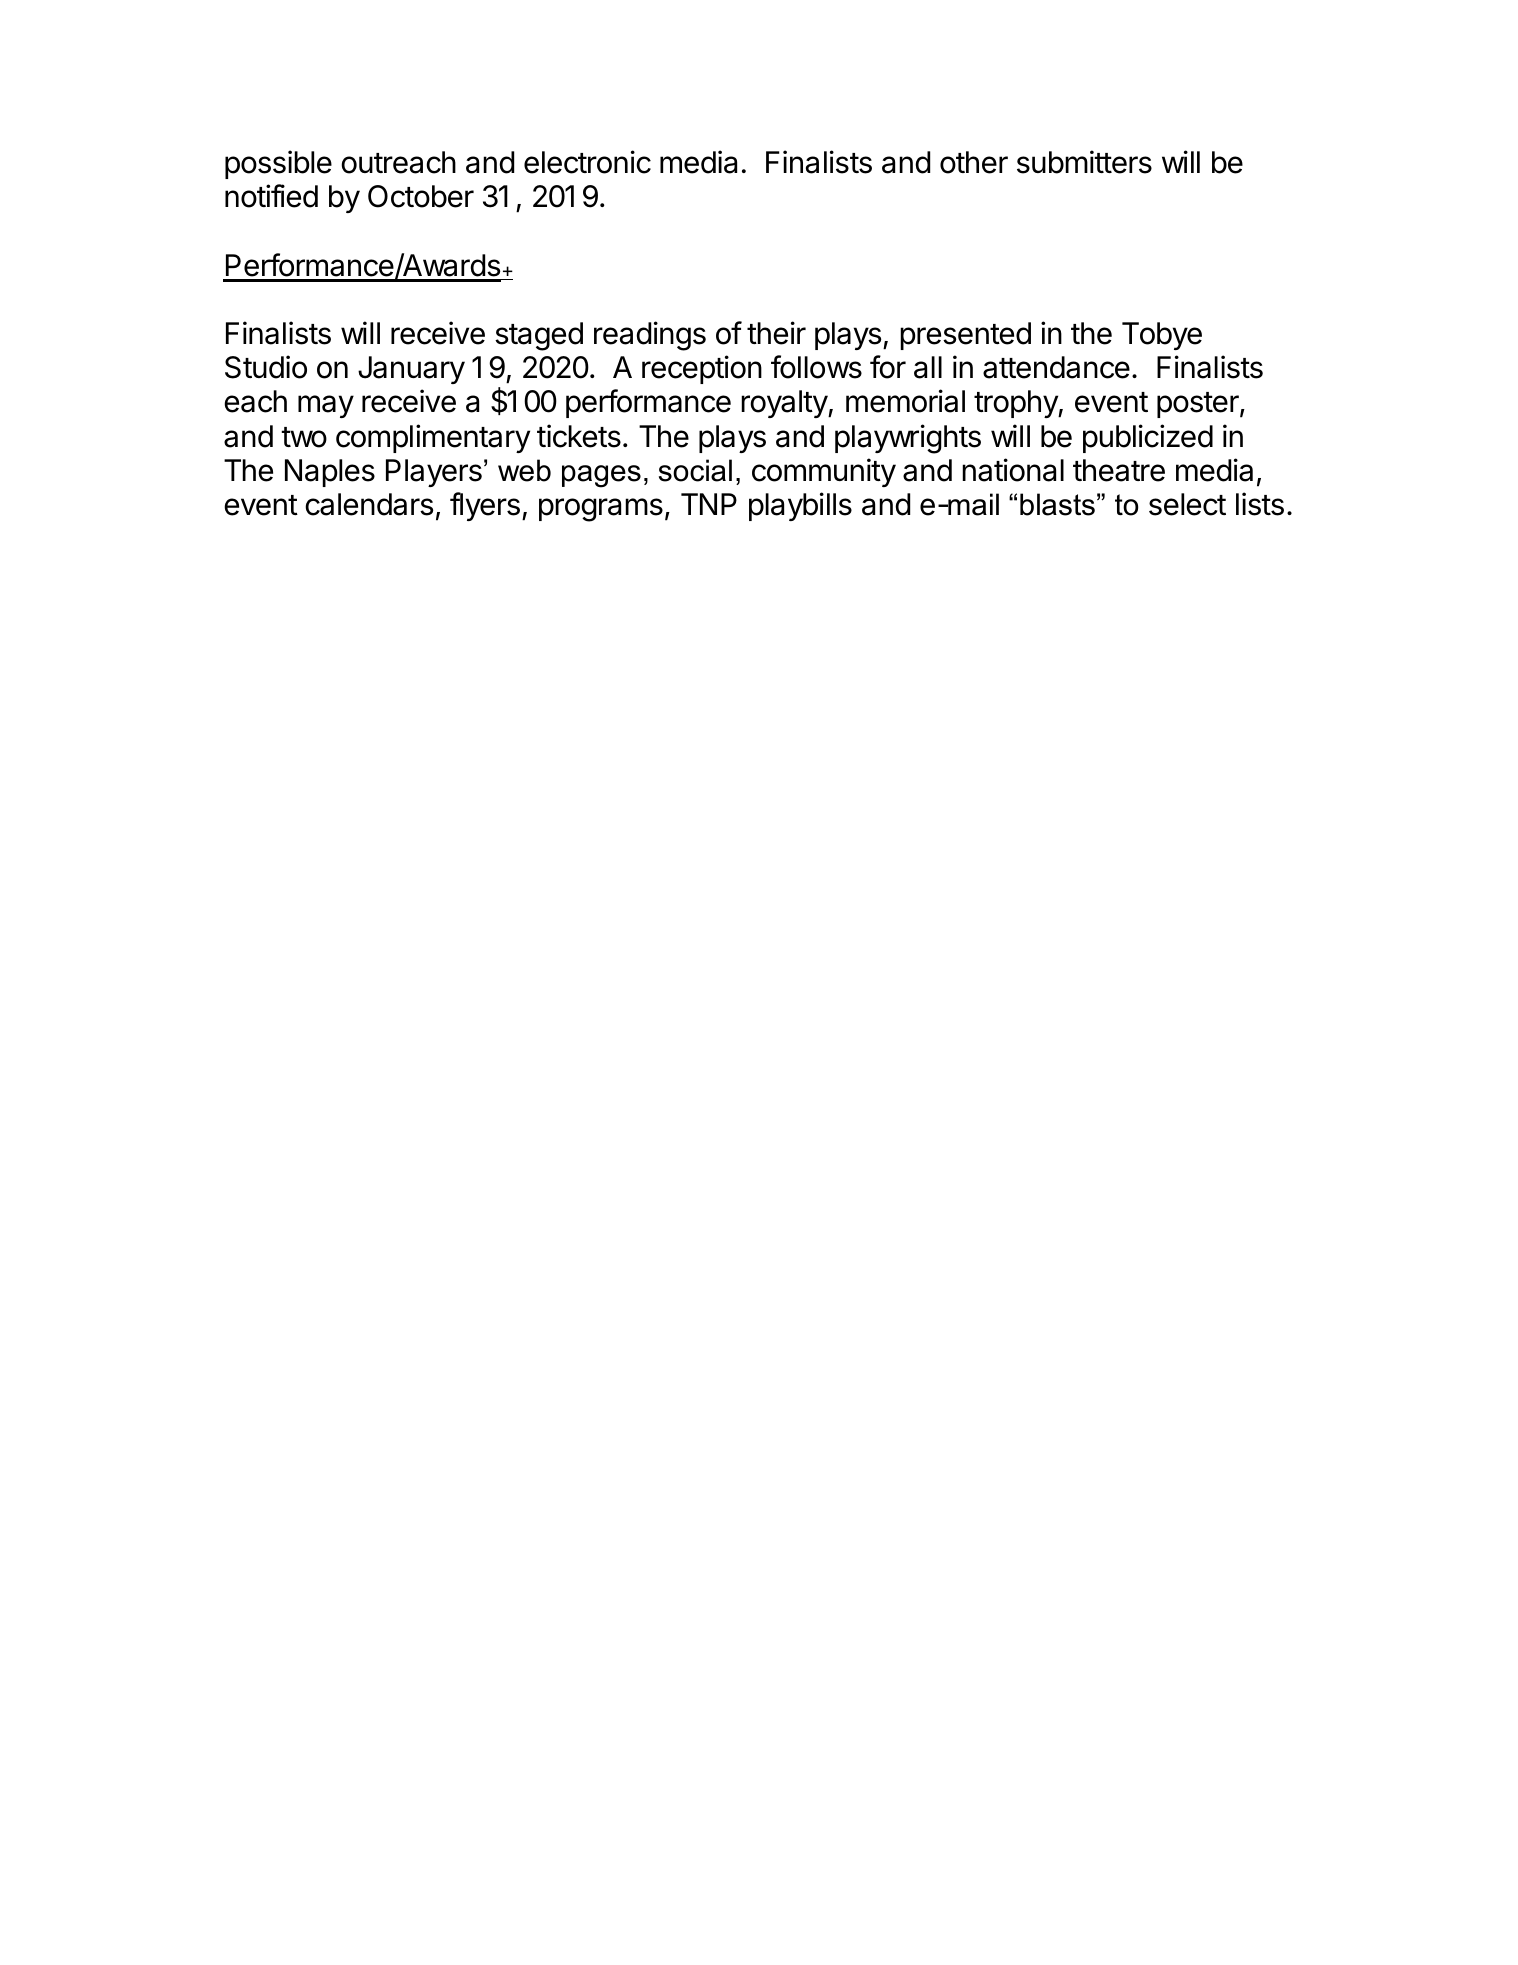 This screenshot has width=1518, height=1965. I want to click on programs, so click(601, 510).
